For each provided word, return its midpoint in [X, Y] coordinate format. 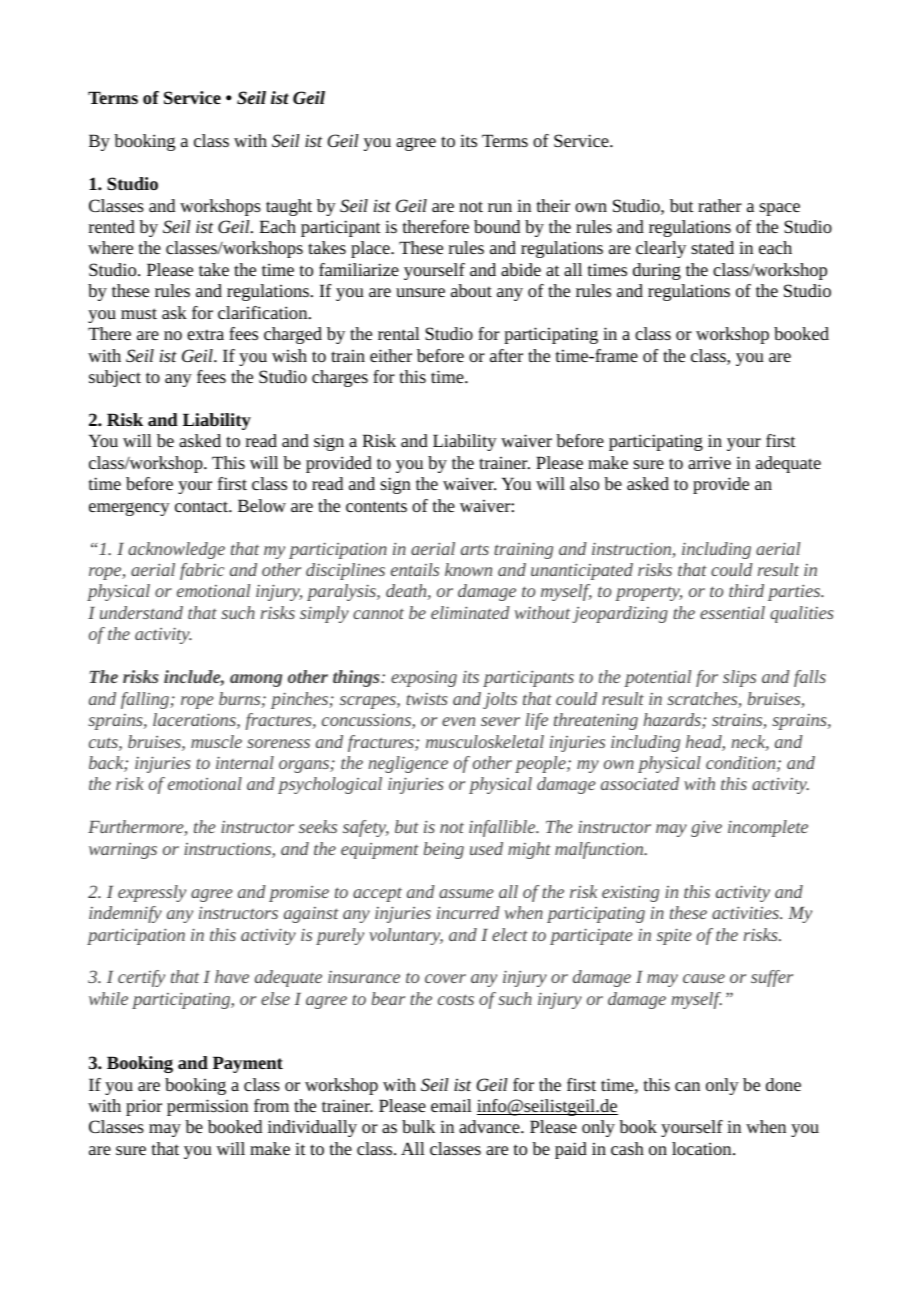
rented [112, 226]
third [746, 590]
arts [475, 549]
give [706, 829]
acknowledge [176, 550]
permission [207, 1107]
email [451, 1105]
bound [497, 226]
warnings [123, 851]
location [703, 1148]
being [444, 850]
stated [712, 247]
